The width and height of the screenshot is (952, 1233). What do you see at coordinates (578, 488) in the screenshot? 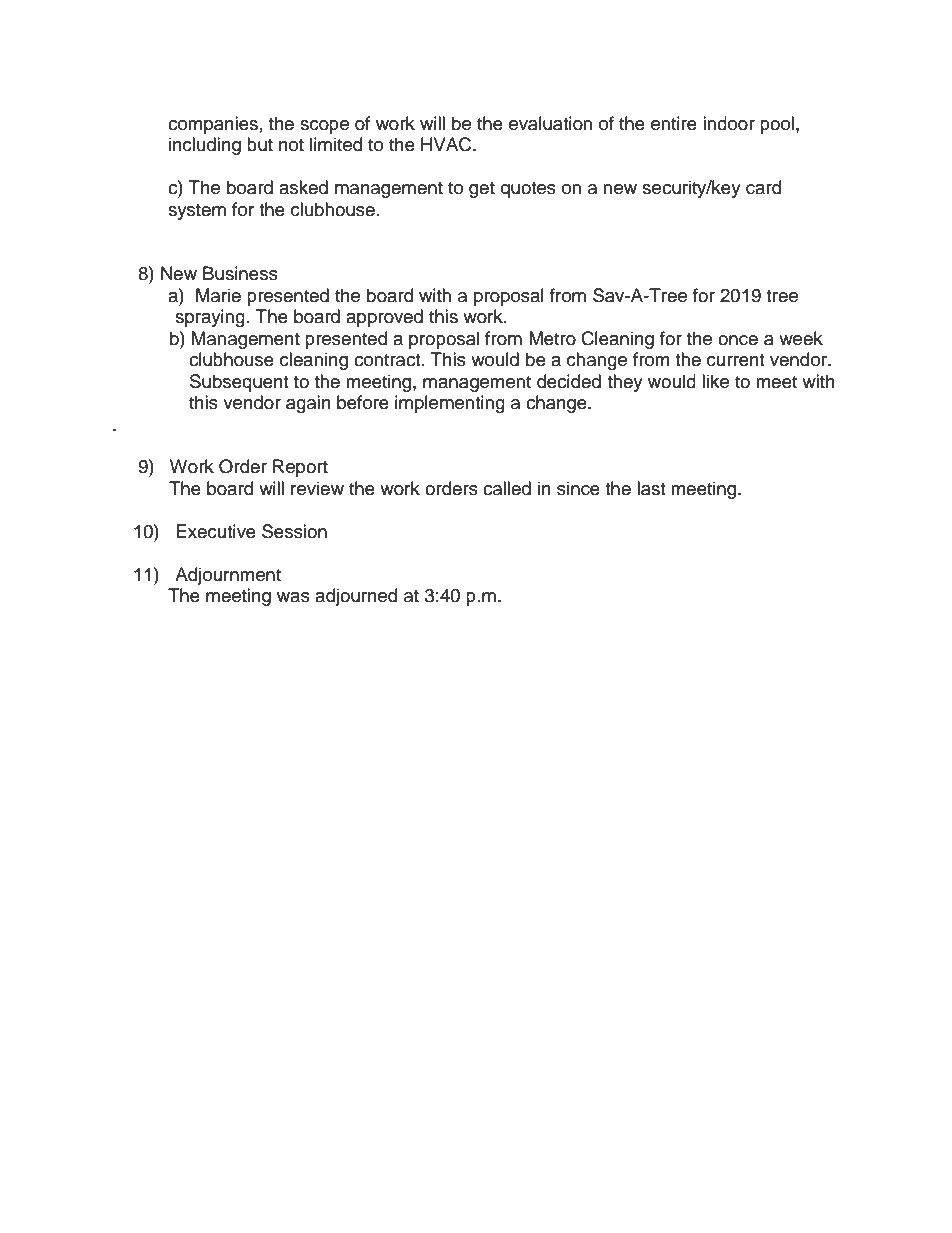
I see `since` at bounding box center [578, 488].
